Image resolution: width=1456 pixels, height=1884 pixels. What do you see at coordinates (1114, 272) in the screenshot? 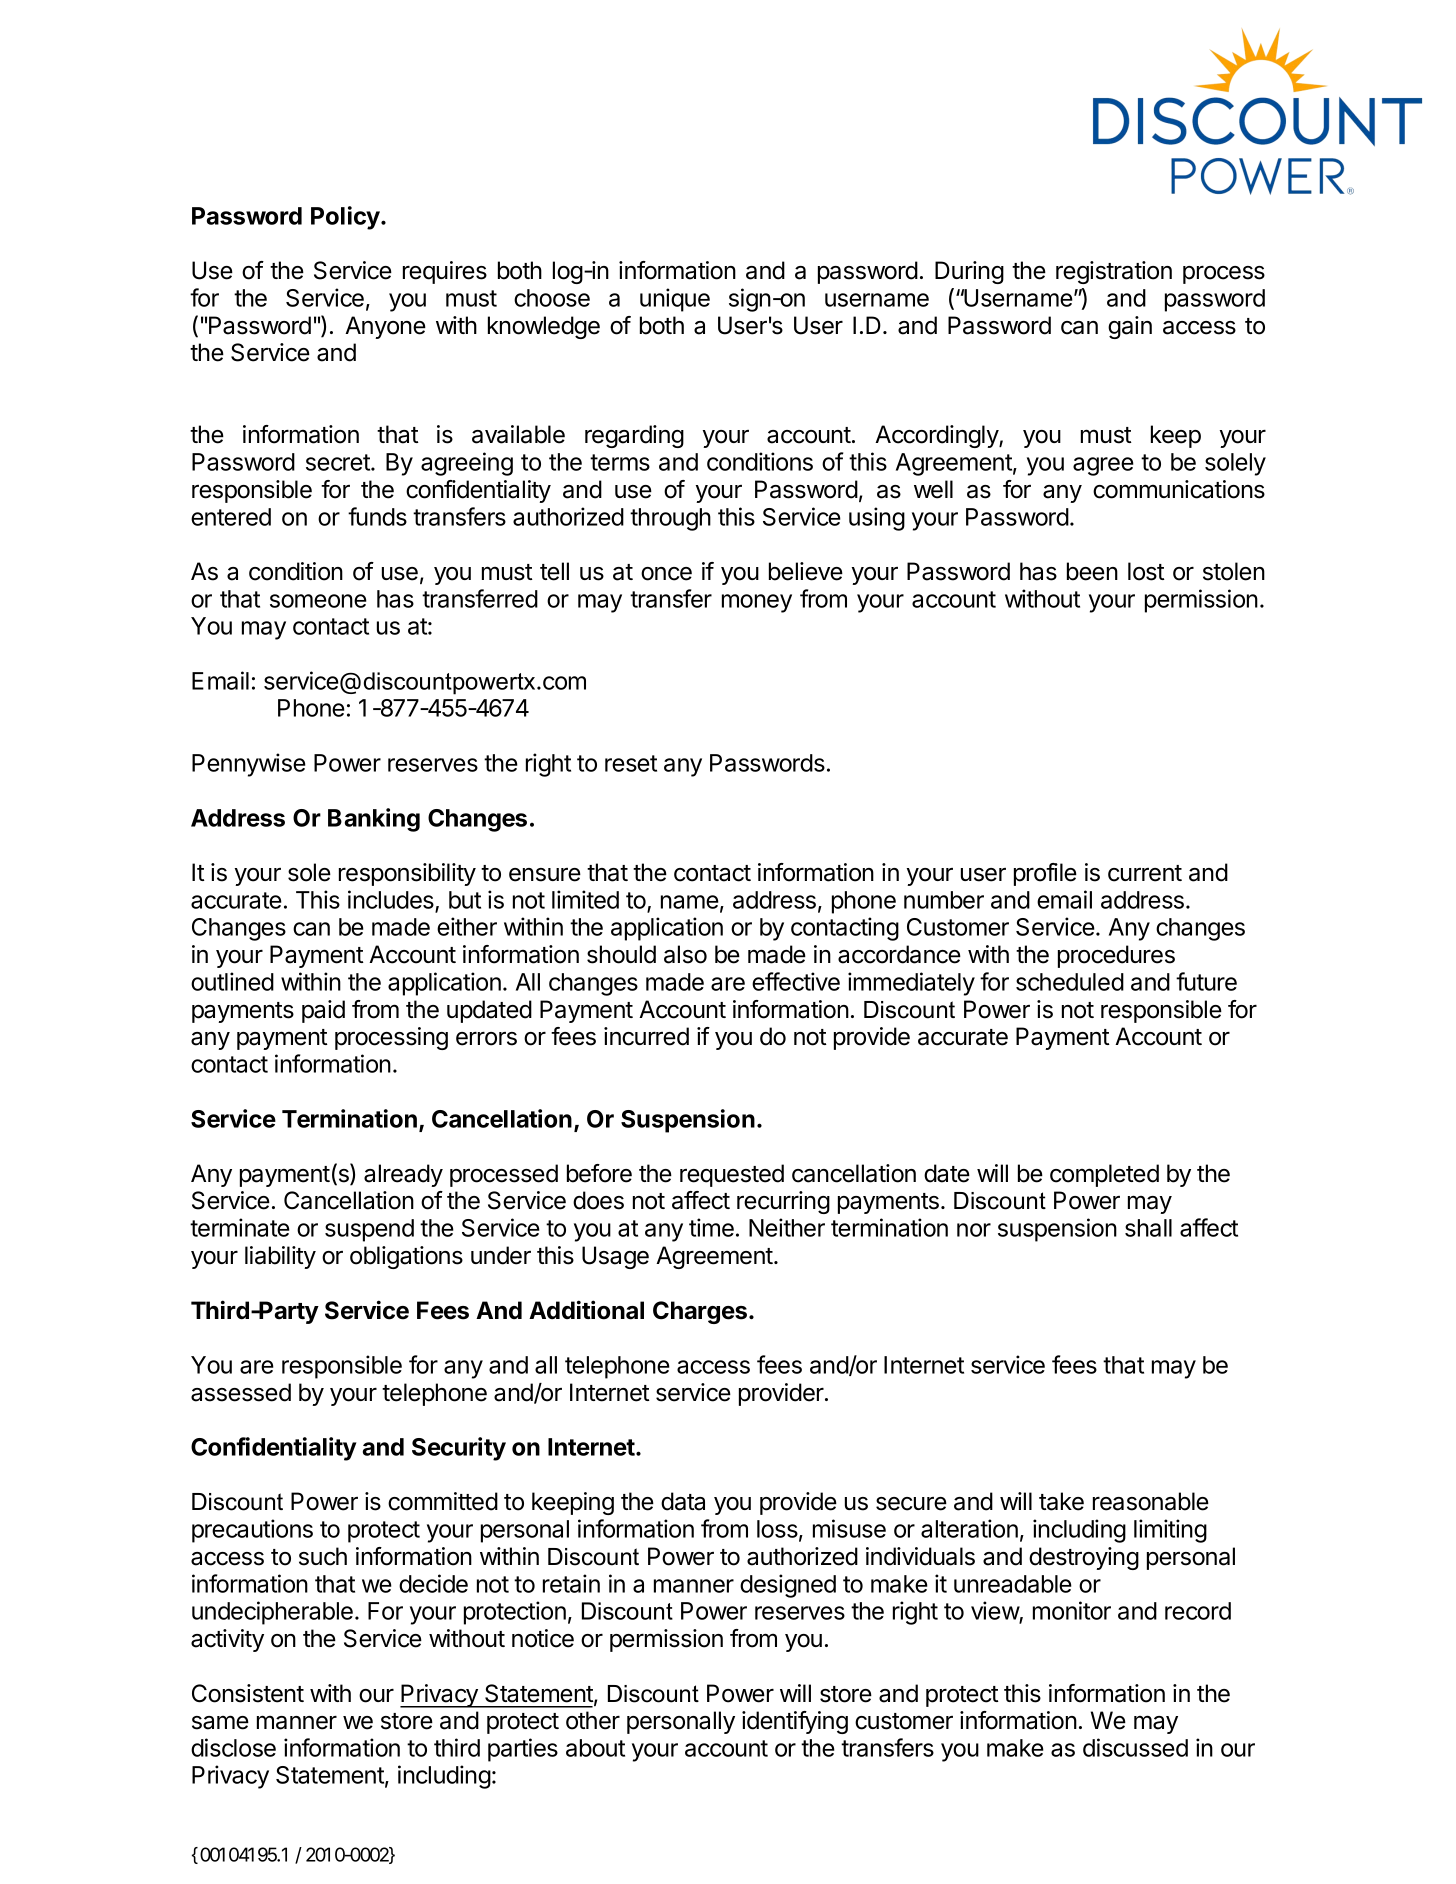
I see `registration` at bounding box center [1114, 272].
